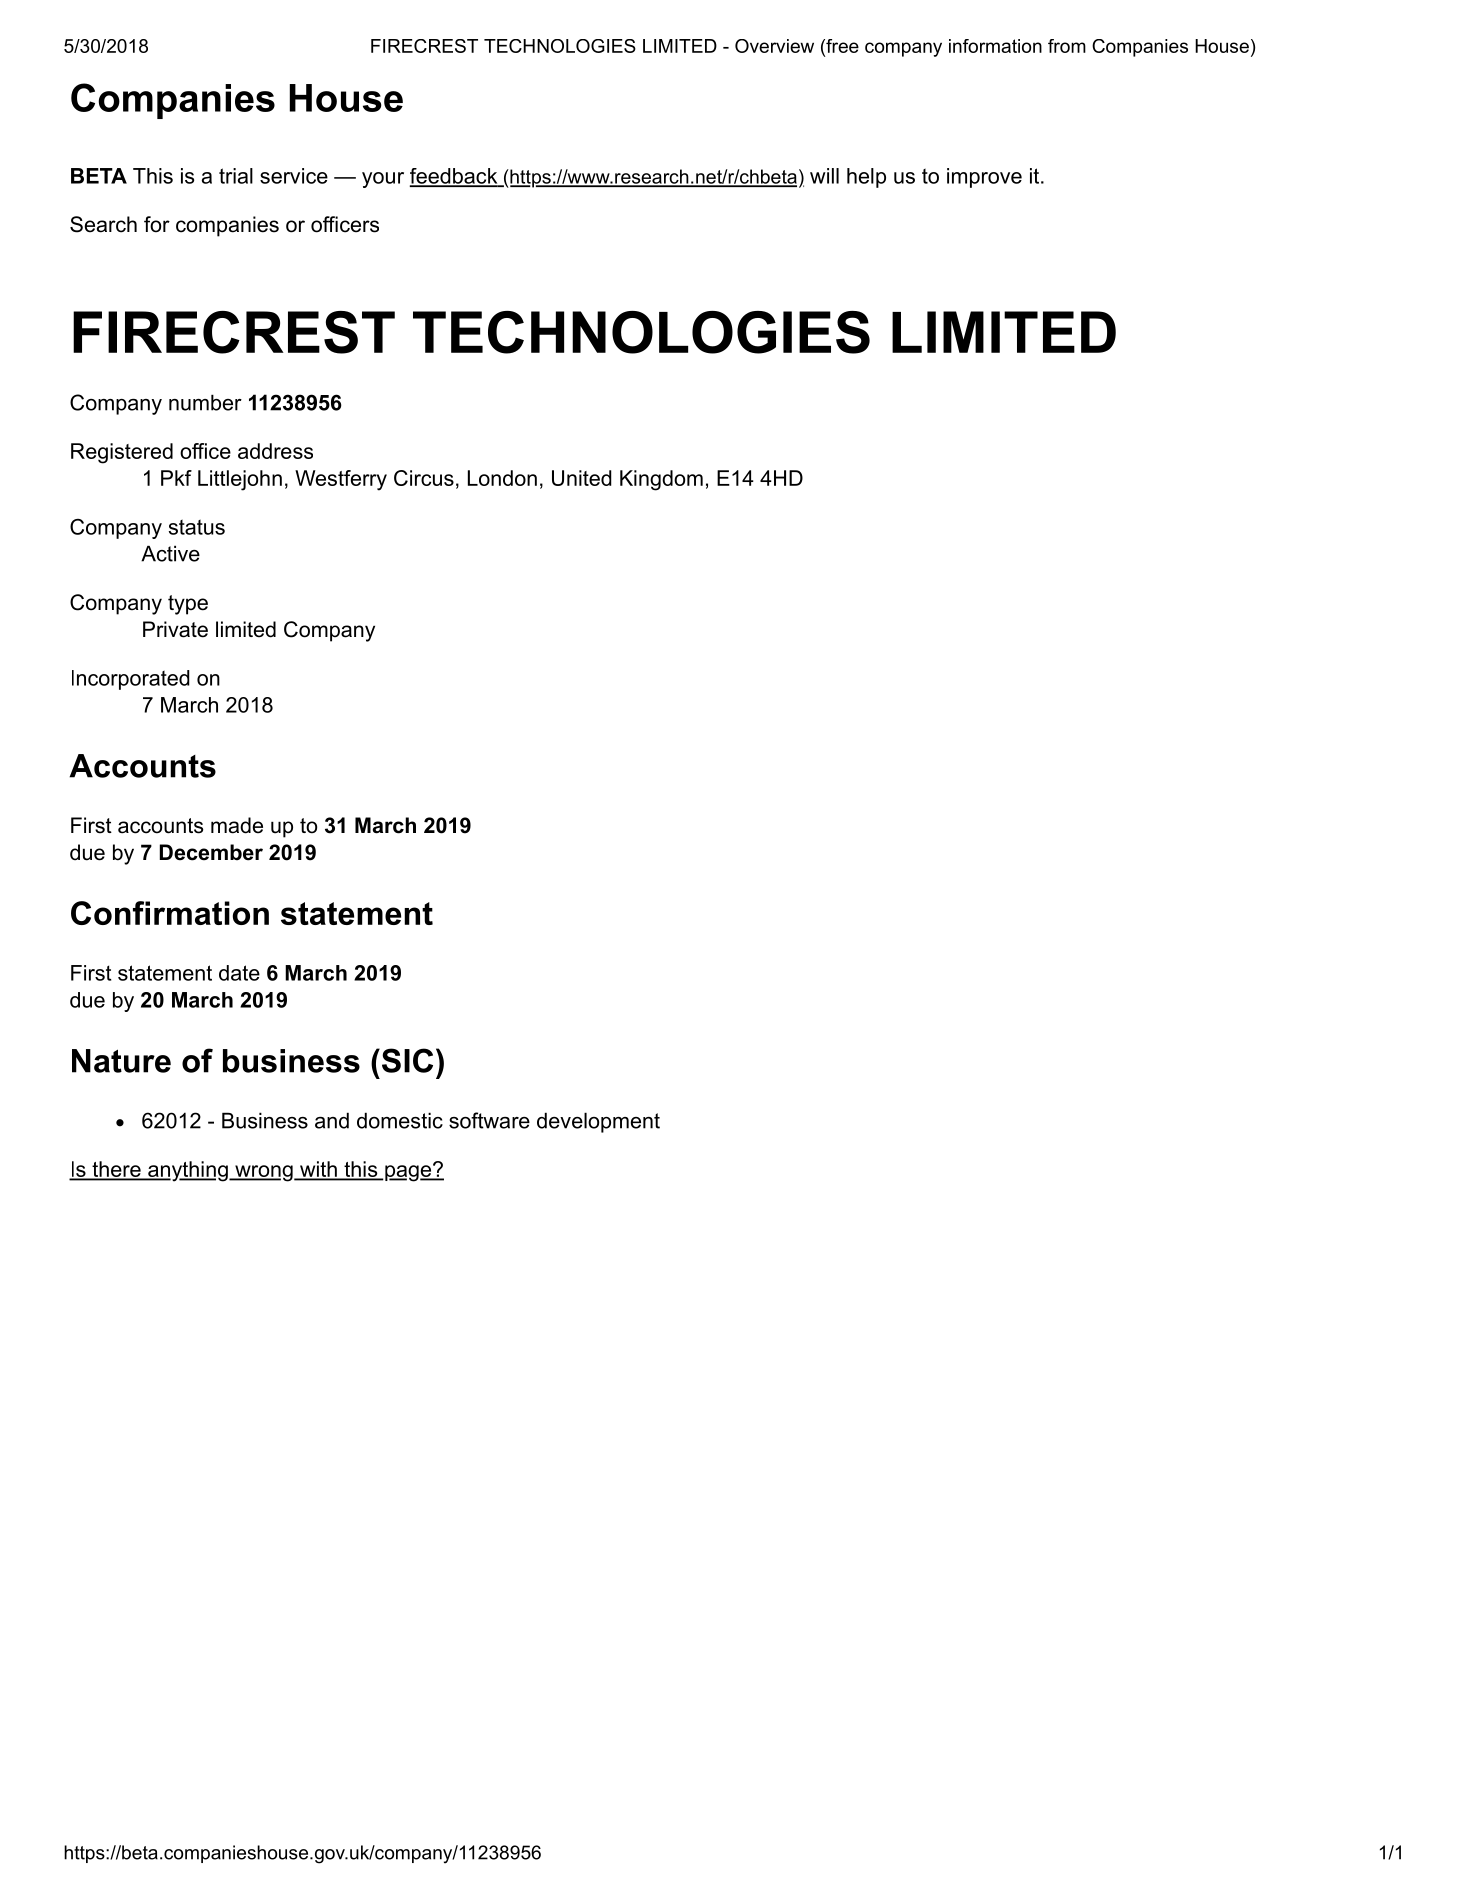  I want to click on type, so click(188, 605).
